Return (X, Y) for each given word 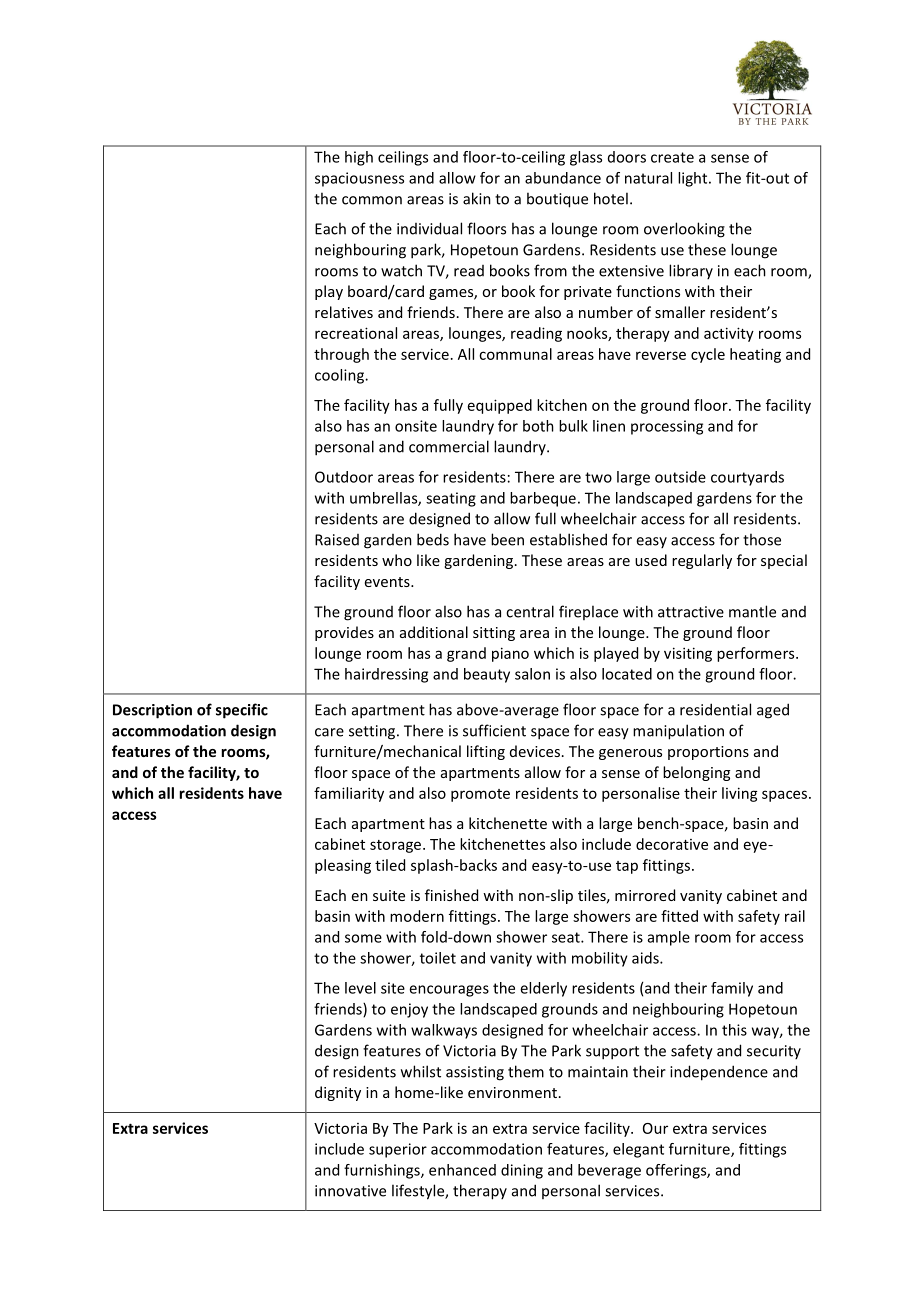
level (360, 988)
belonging (696, 773)
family (732, 989)
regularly (702, 561)
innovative (350, 1191)
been (507, 539)
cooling (340, 376)
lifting (486, 752)
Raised (337, 540)
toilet (438, 958)
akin (477, 198)
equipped (500, 406)
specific (242, 711)
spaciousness (359, 179)
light (694, 179)
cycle (708, 355)
